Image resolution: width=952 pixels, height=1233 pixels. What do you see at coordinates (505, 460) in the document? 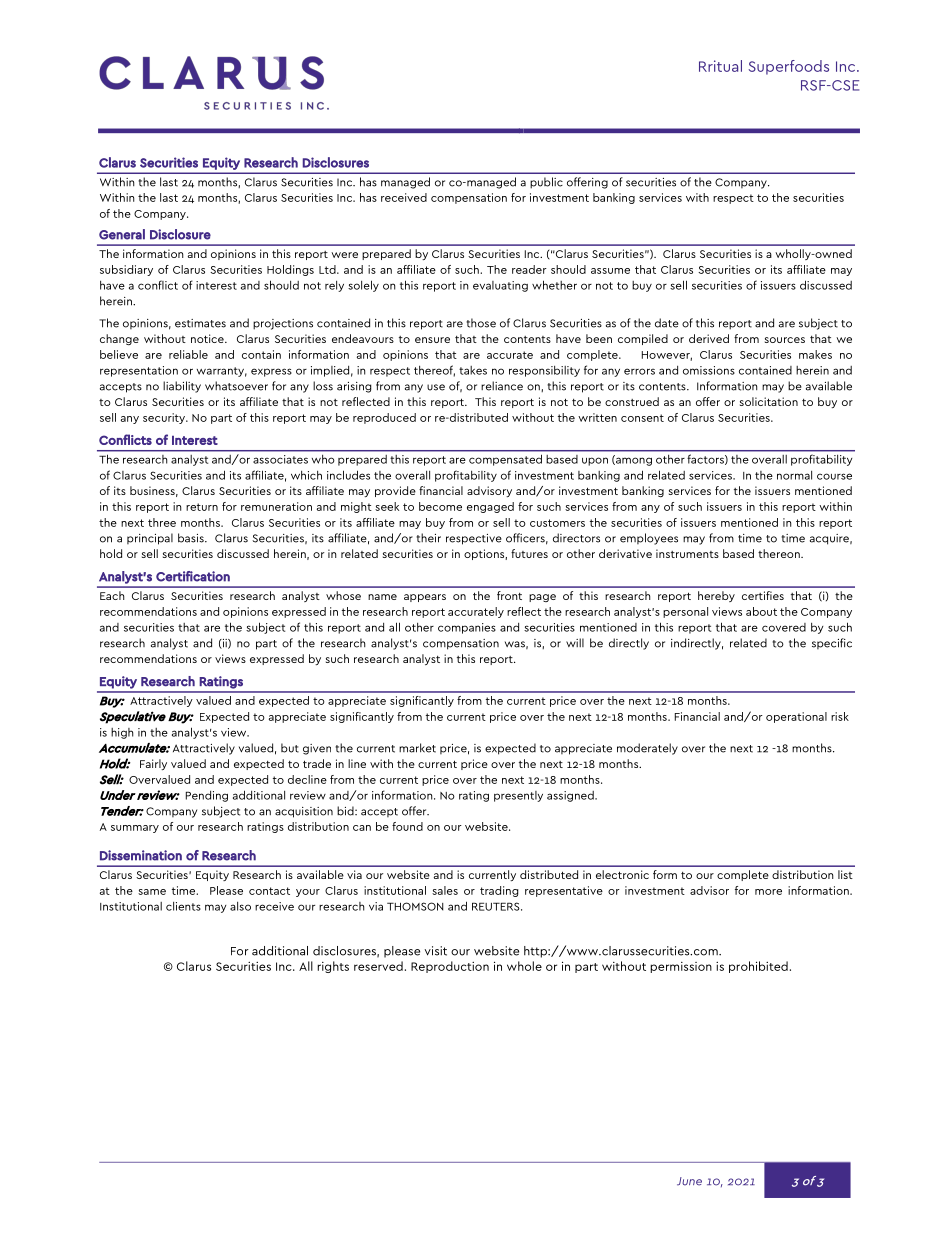
I see `compensated` at bounding box center [505, 460].
